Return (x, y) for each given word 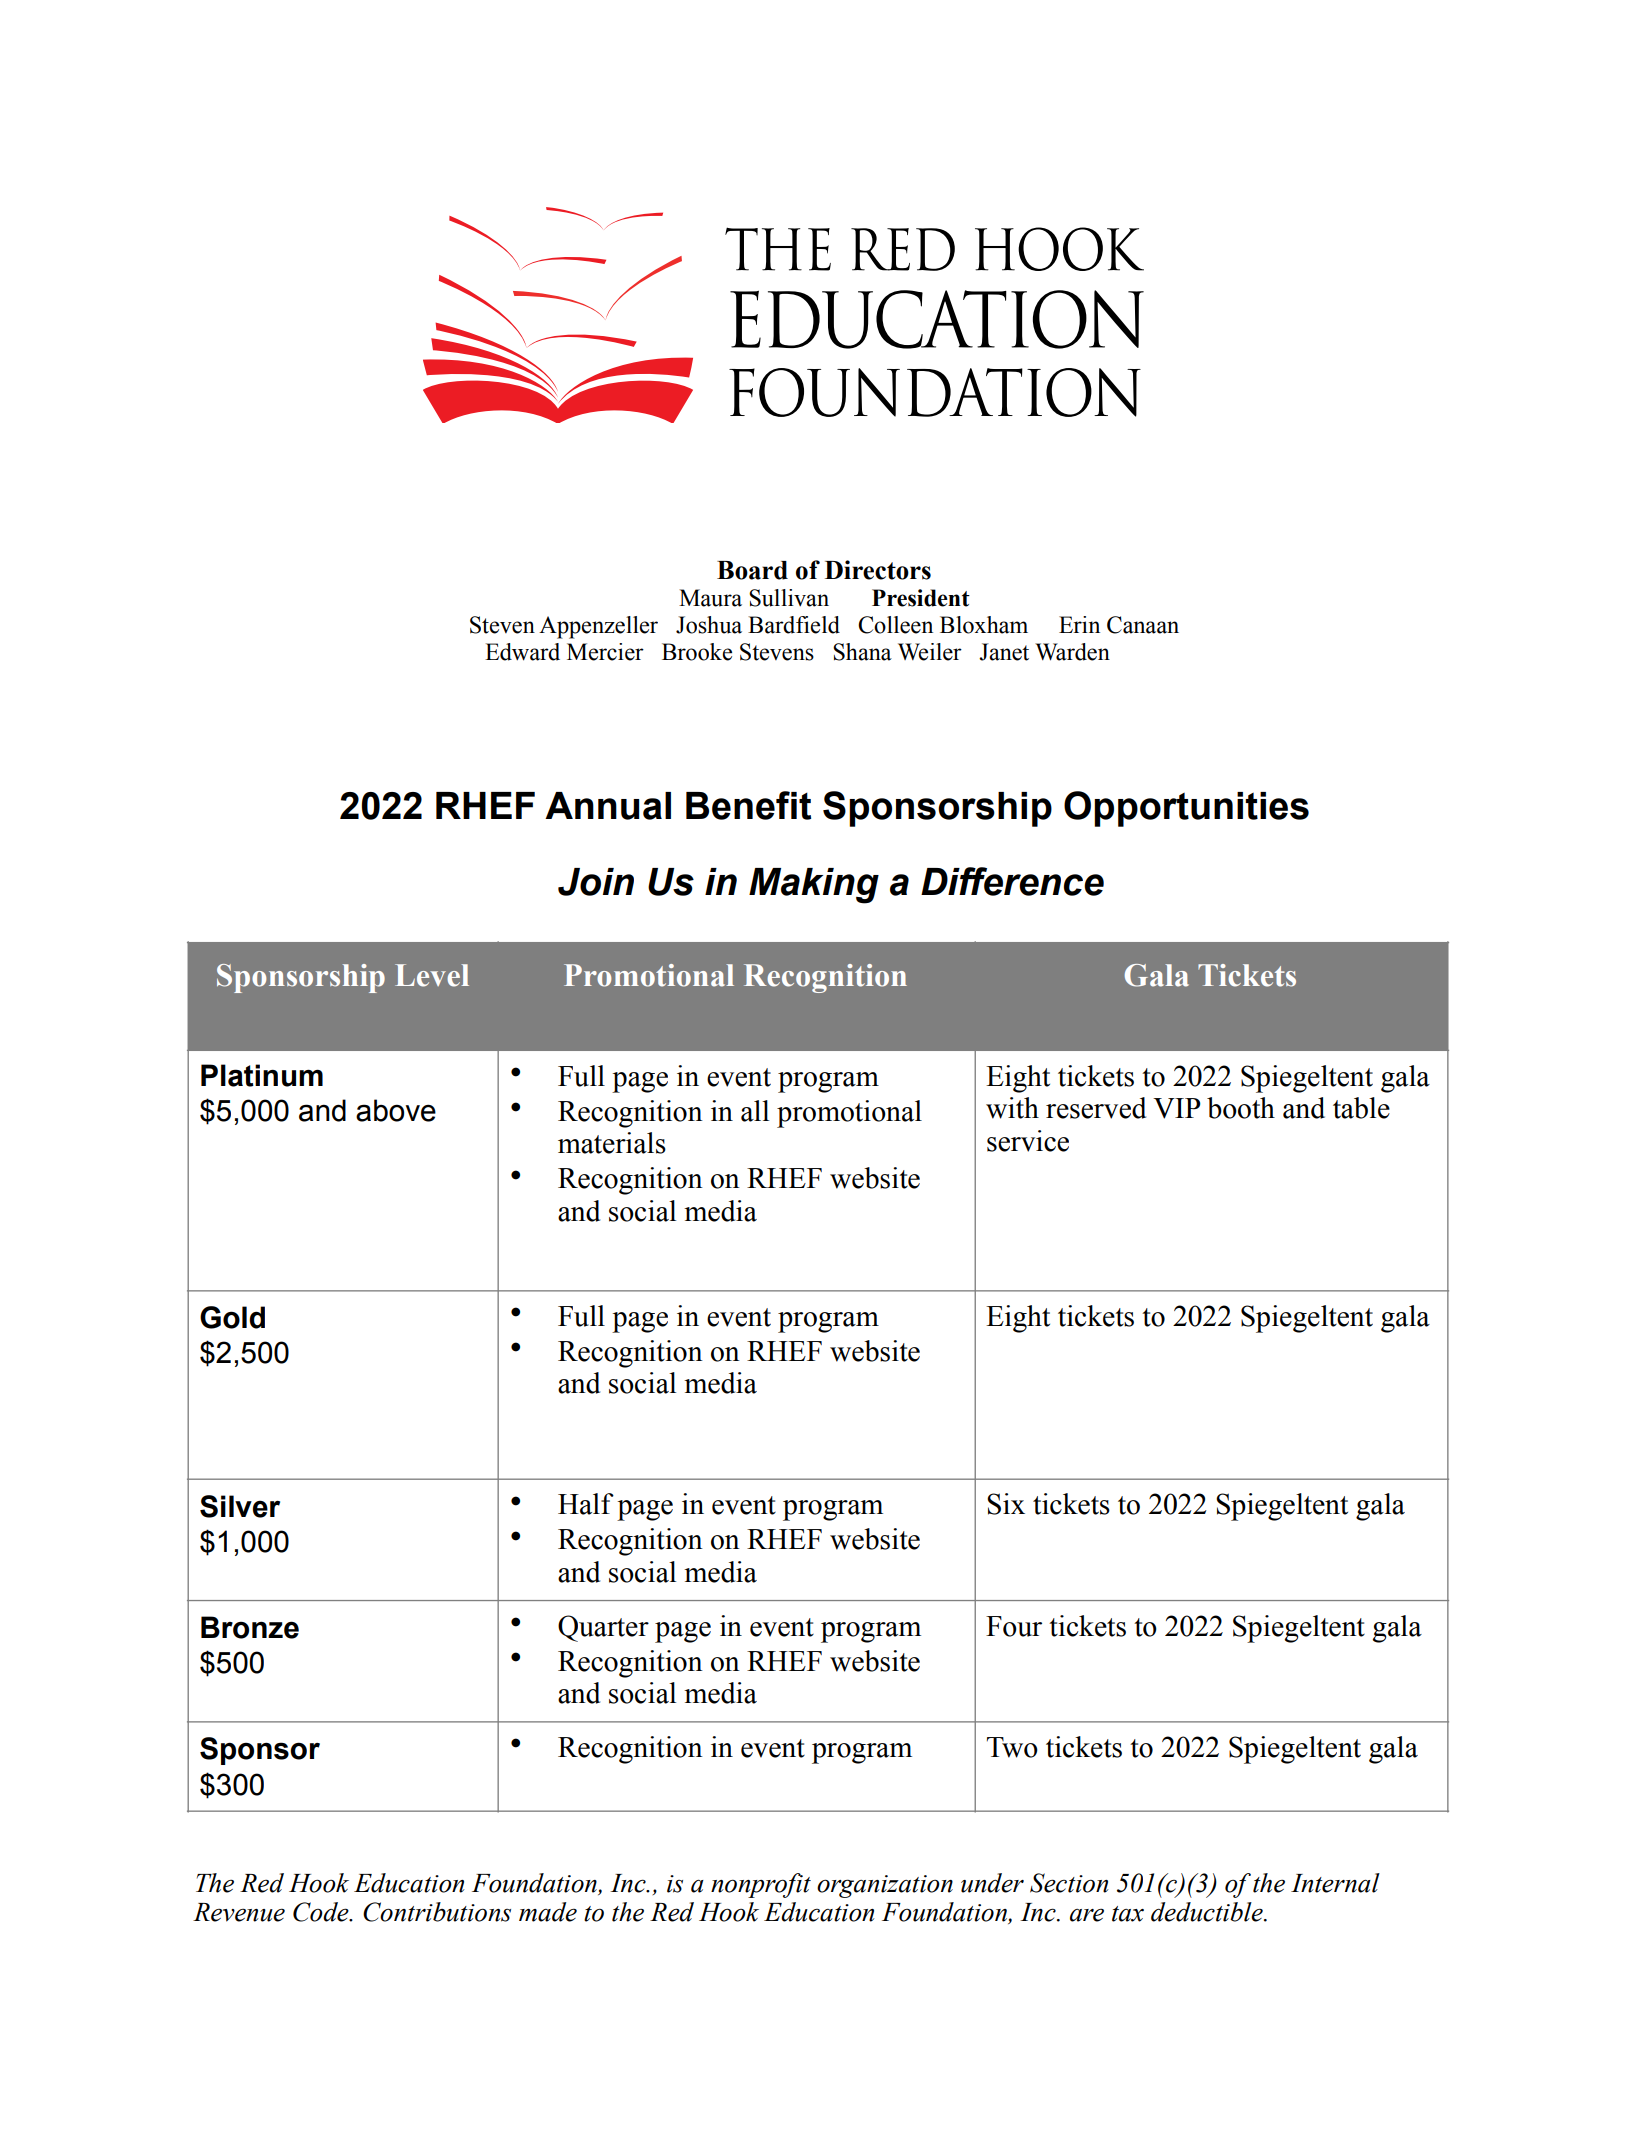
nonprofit (761, 1885)
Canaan (1143, 625)
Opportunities (1186, 809)
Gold (232, 1317)
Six (1006, 1504)
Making (814, 886)
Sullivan (789, 598)
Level (432, 975)
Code (322, 1912)
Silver (240, 1506)
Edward (522, 652)
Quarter (603, 1628)
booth (1241, 1108)
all (755, 1111)
